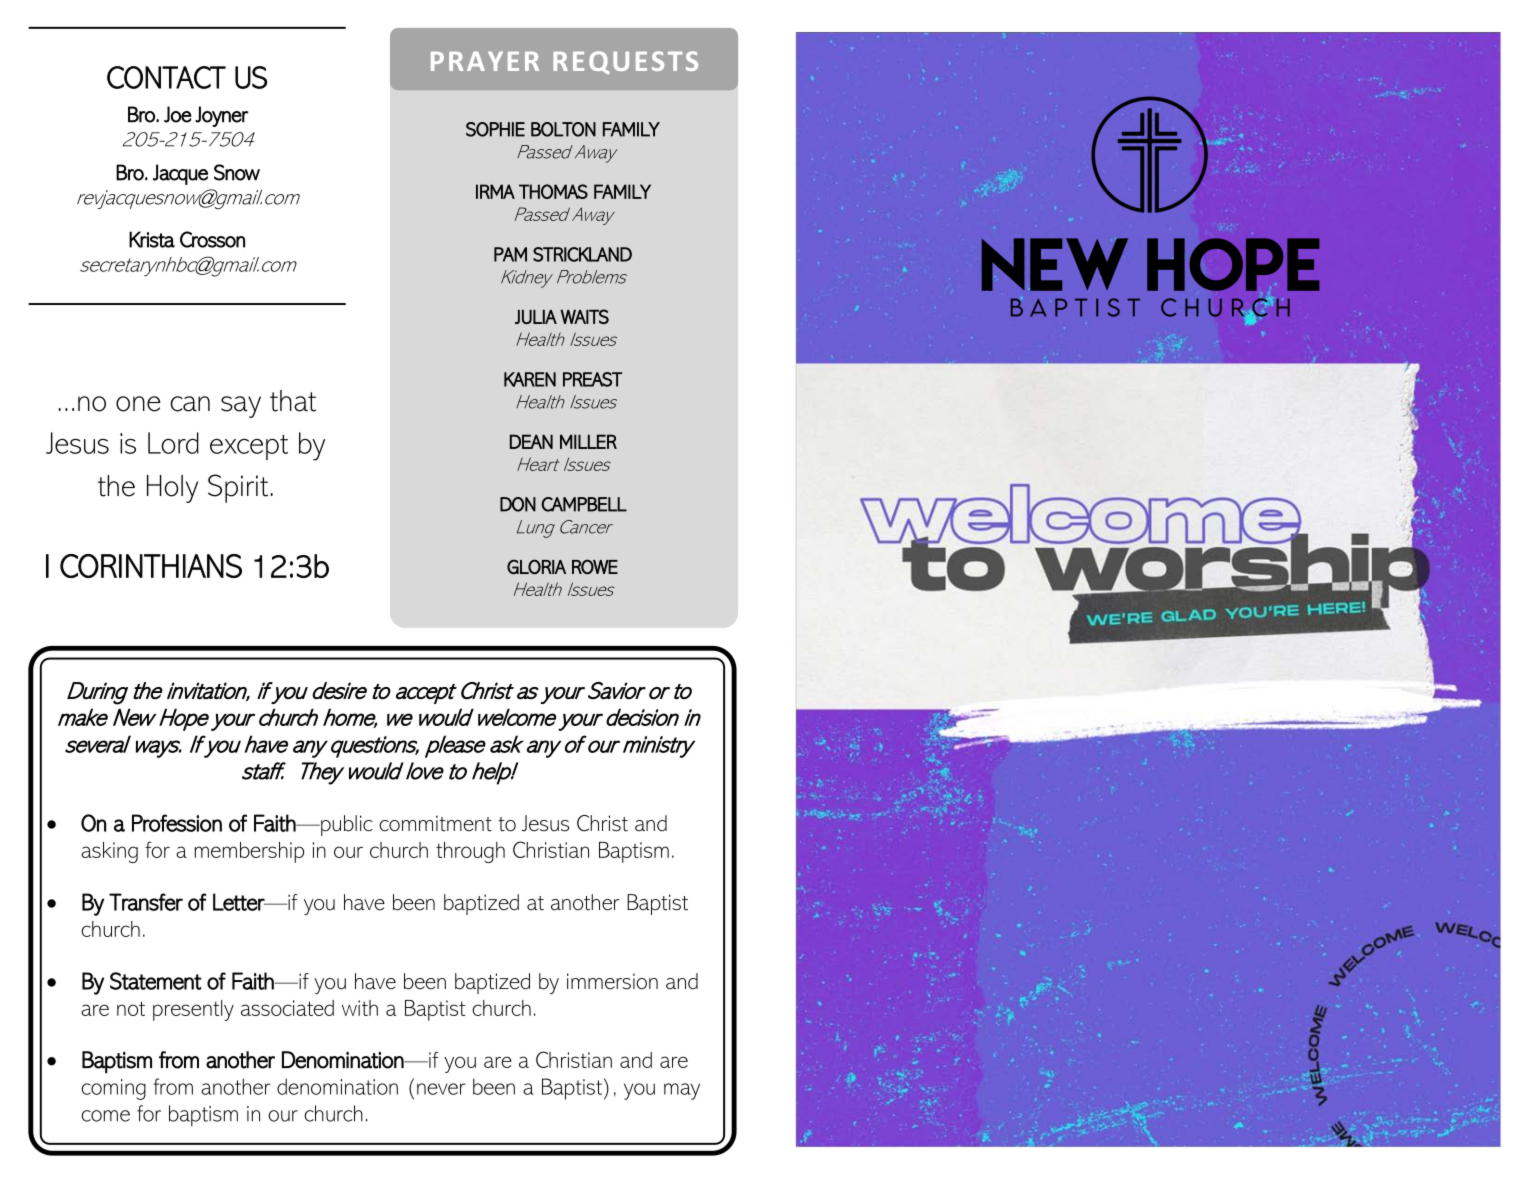 The height and width of the page is (1184, 1532). What do you see at coordinates (193, 1010) in the page?
I see `presently` at bounding box center [193, 1010].
